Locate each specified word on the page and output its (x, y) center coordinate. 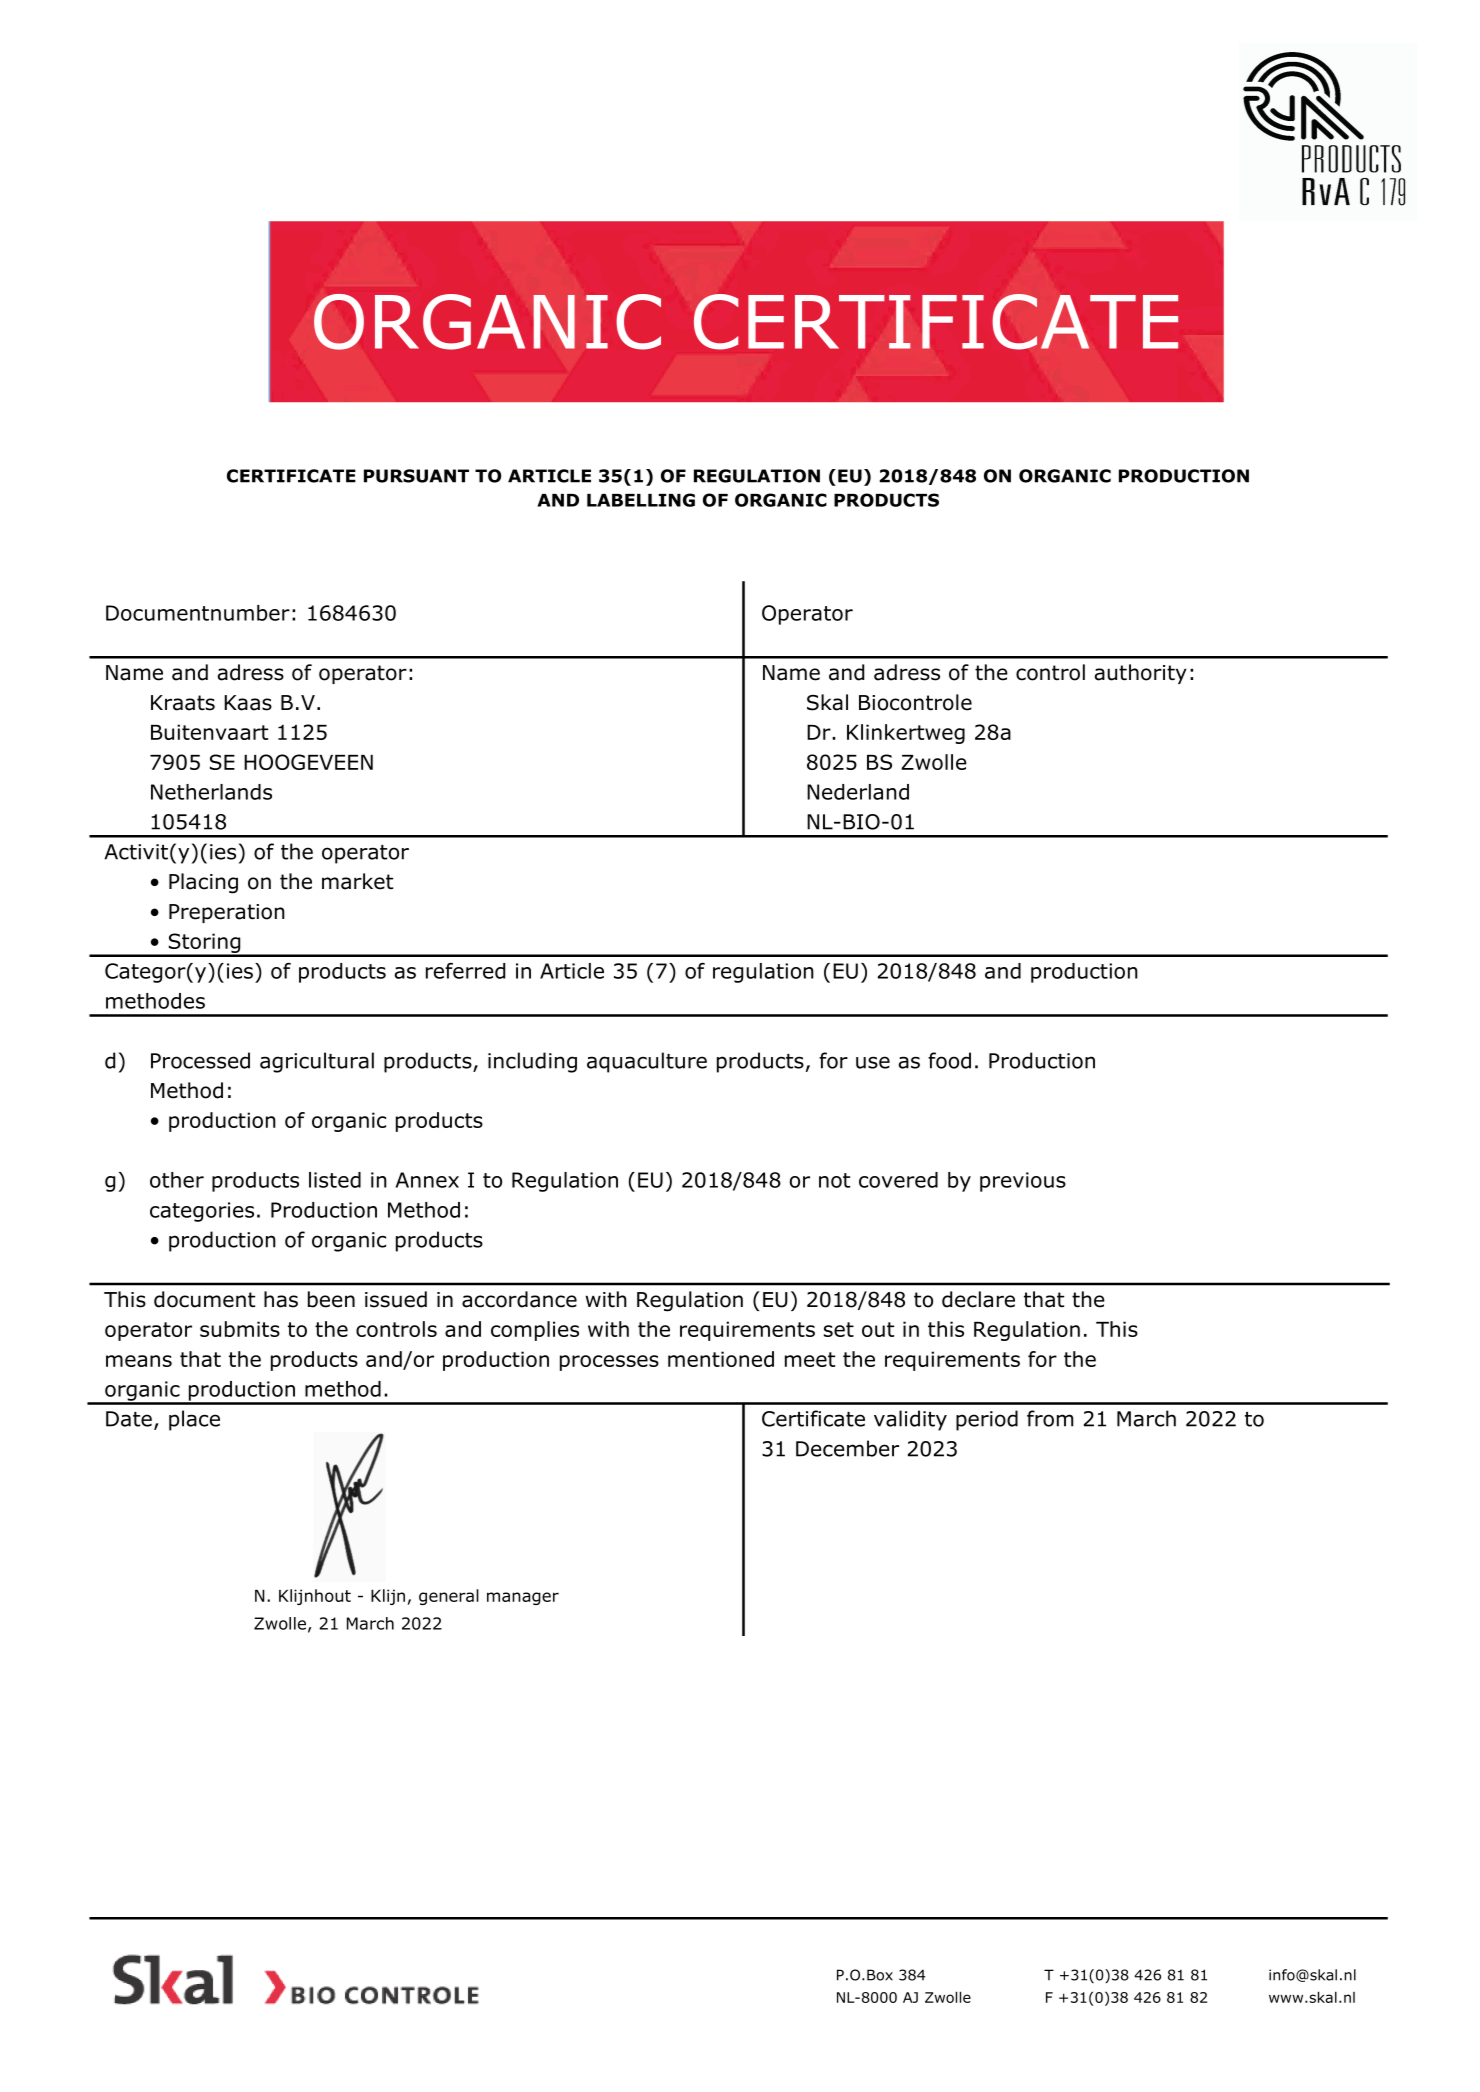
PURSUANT (416, 476)
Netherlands (211, 792)
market (357, 881)
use (873, 1062)
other (177, 1180)
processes (609, 1363)
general (449, 1597)
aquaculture (647, 1062)
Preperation (227, 913)
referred (465, 971)
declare (978, 1299)
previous (1023, 1182)
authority (1141, 674)
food (949, 1060)
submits (240, 1329)
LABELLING (641, 500)
